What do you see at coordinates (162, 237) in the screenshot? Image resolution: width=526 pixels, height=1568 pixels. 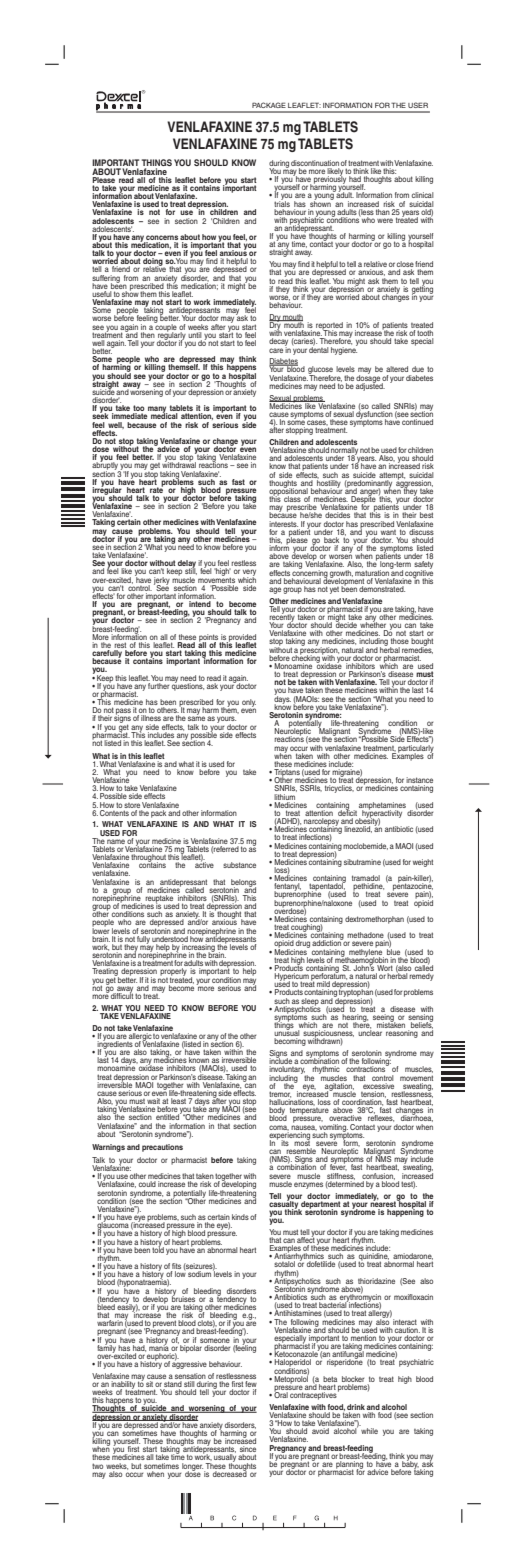 I see `concerns` at bounding box center [162, 237].
